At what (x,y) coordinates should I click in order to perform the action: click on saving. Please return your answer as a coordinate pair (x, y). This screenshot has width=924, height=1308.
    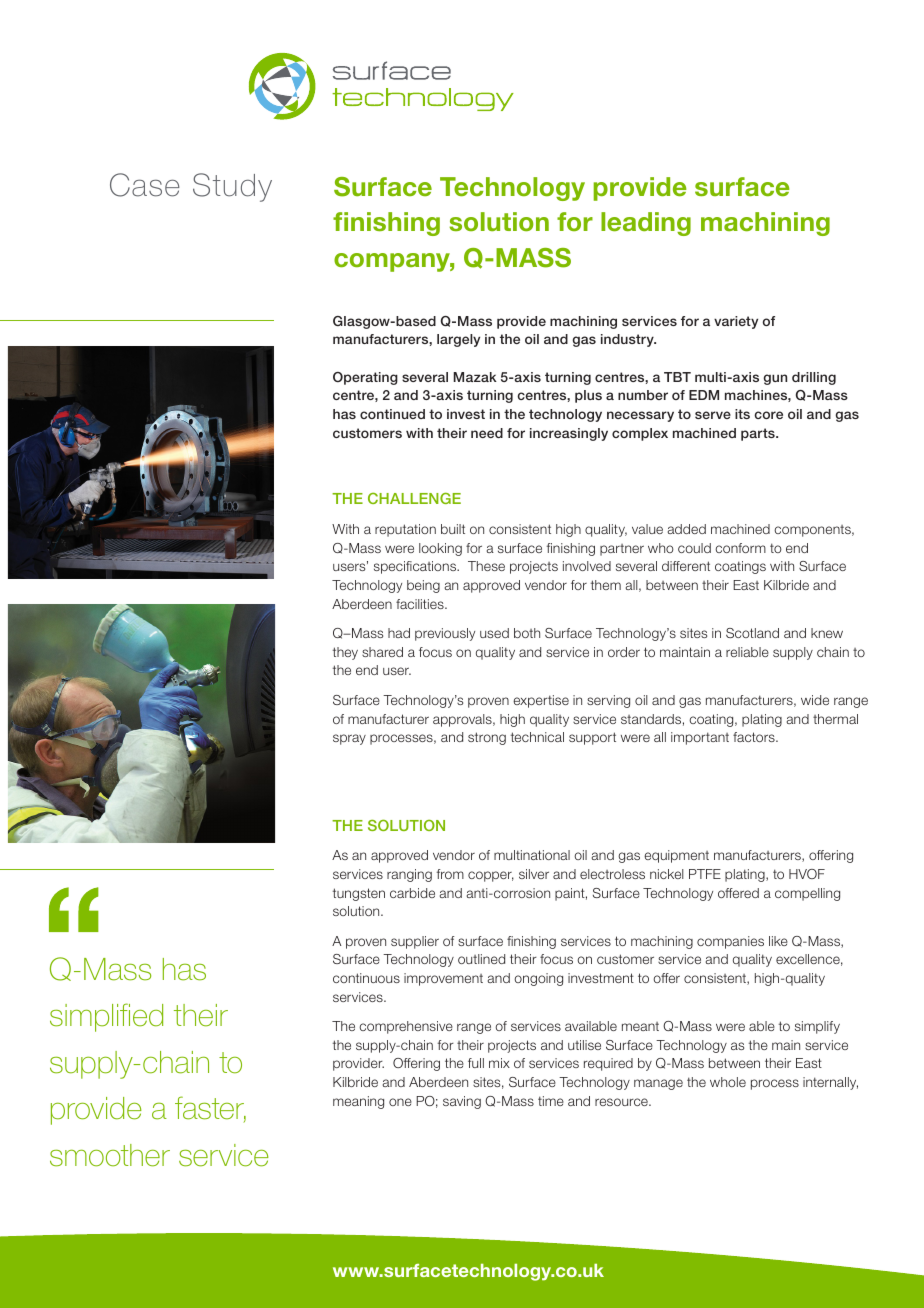
    Looking at the image, I should click on (462, 1102).
